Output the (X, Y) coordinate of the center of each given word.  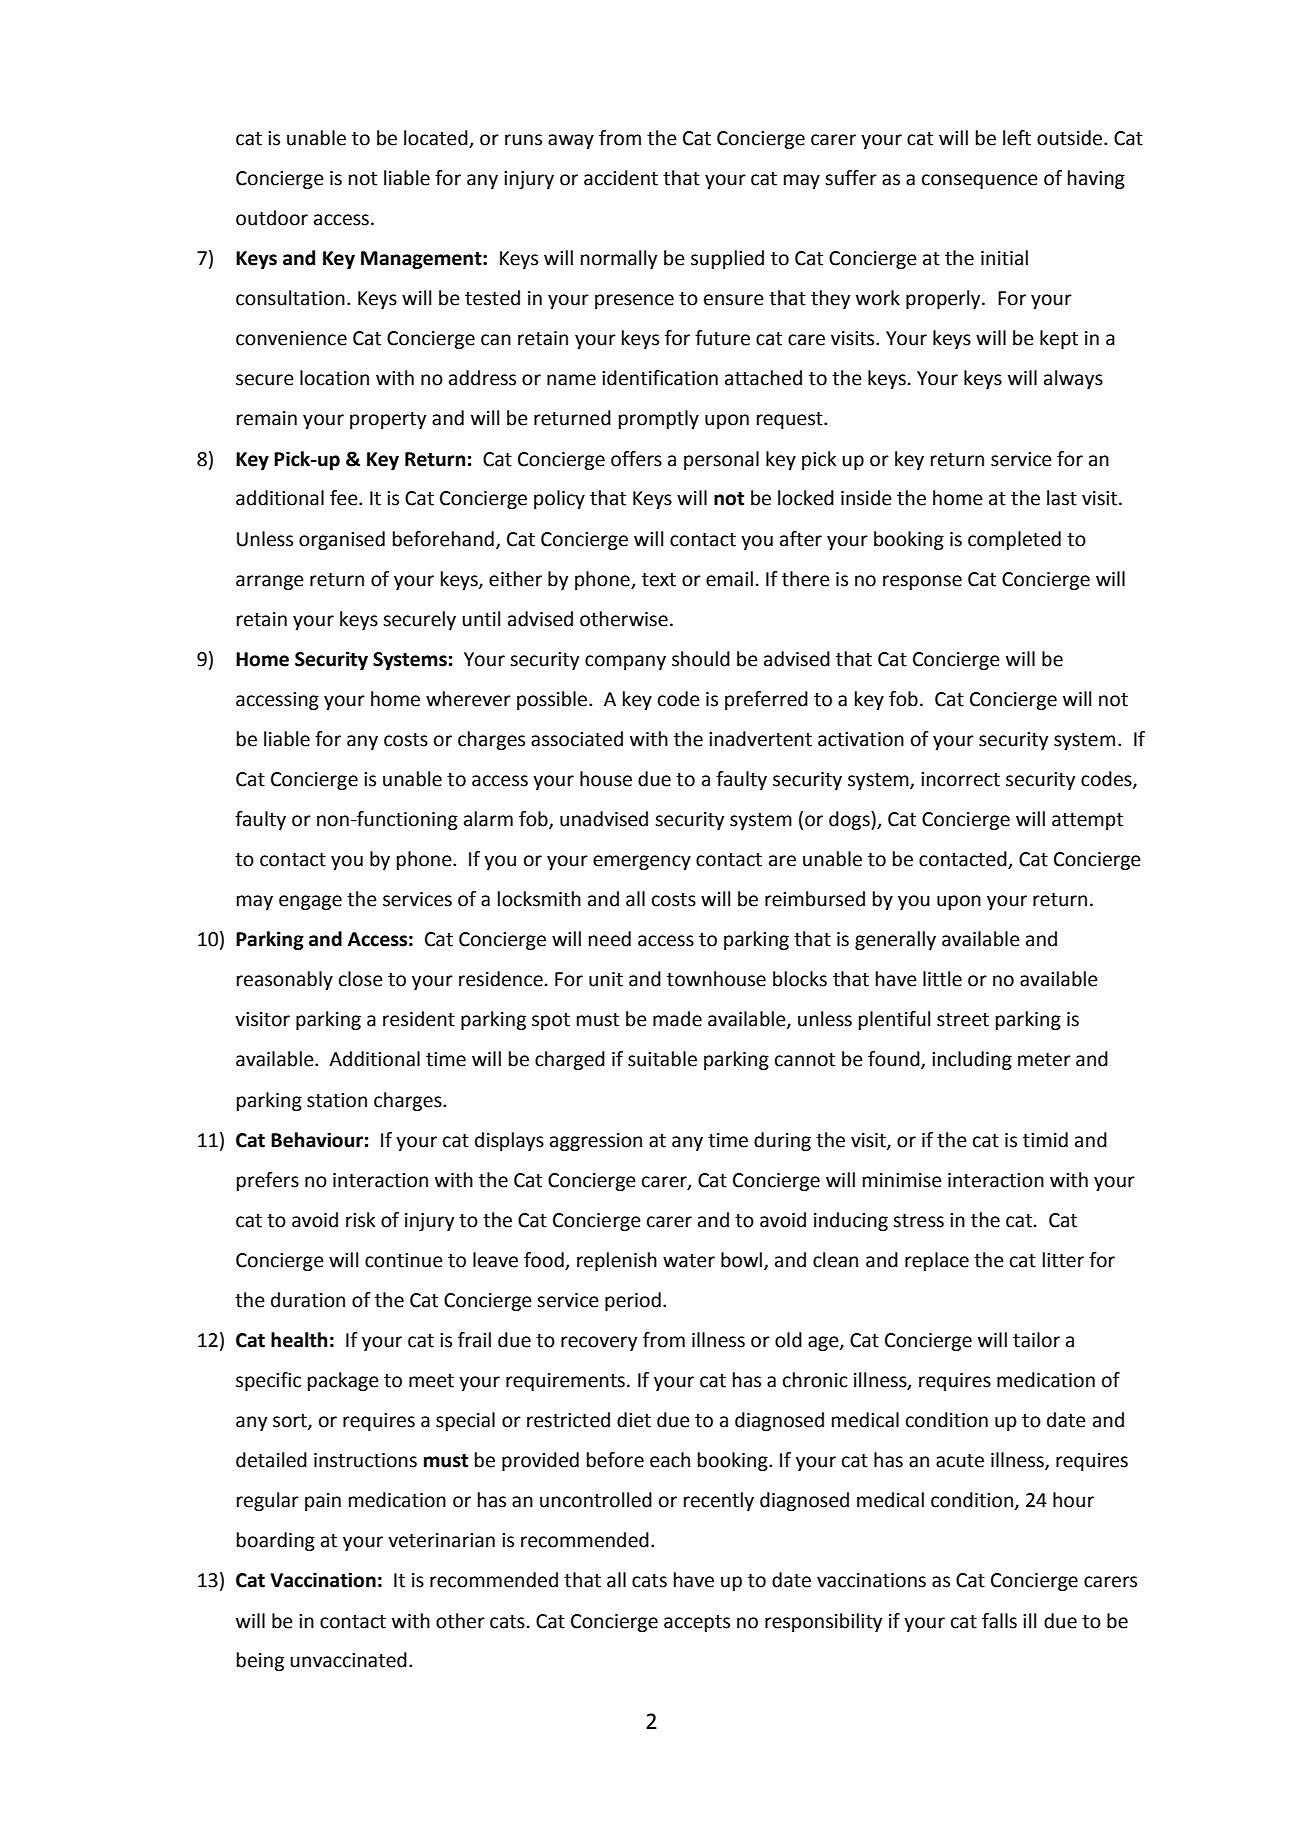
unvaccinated (348, 1660)
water (689, 1261)
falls (999, 1621)
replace (937, 1261)
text (659, 580)
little (942, 979)
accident (621, 178)
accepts (697, 1623)
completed (1014, 540)
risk (360, 1220)
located (437, 139)
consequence (980, 181)
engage (310, 902)
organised (342, 540)
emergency (642, 862)
